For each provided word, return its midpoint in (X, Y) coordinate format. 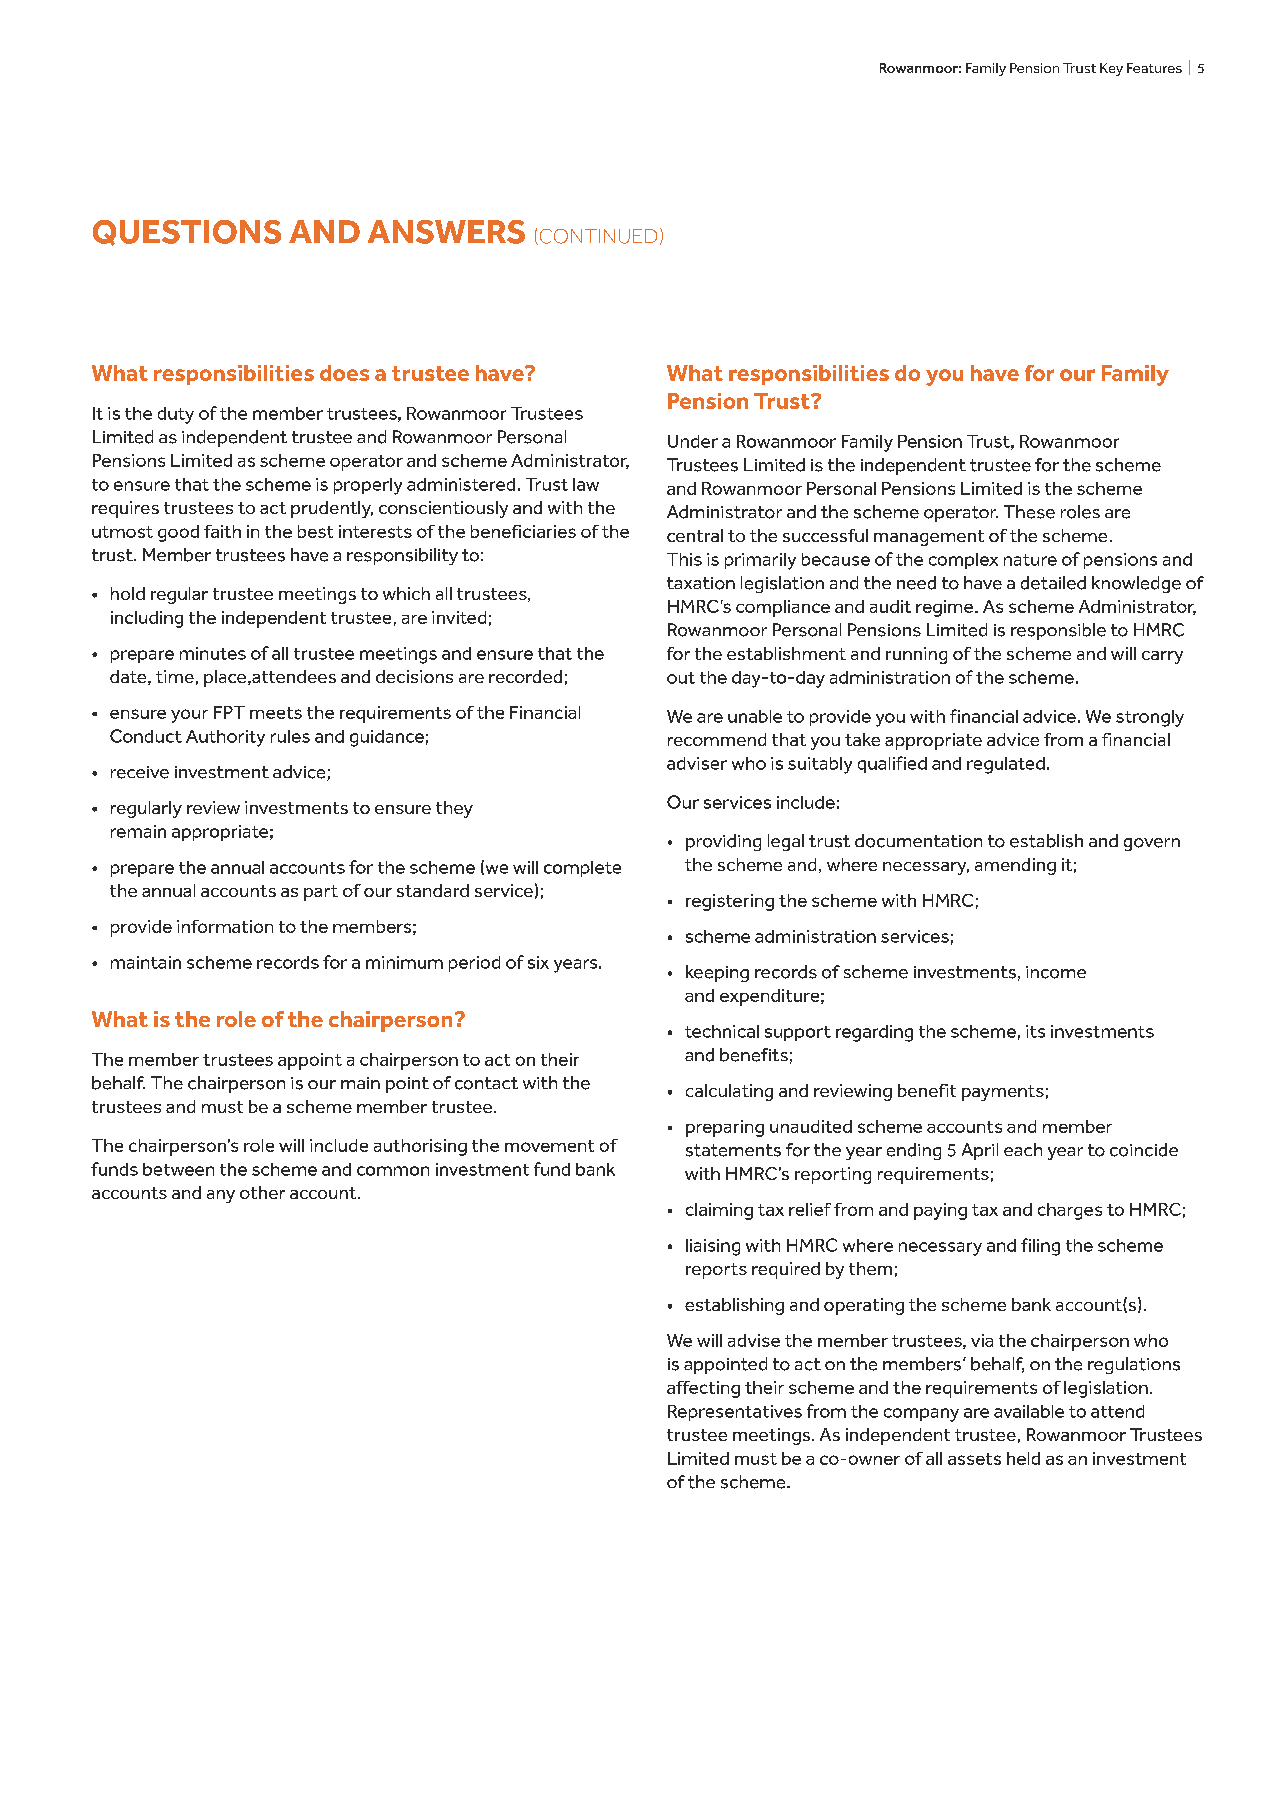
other (262, 1192)
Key (1111, 69)
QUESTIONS (187, 233)
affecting (703, 1389)
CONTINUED (597, 237)
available (1029, 1411)
